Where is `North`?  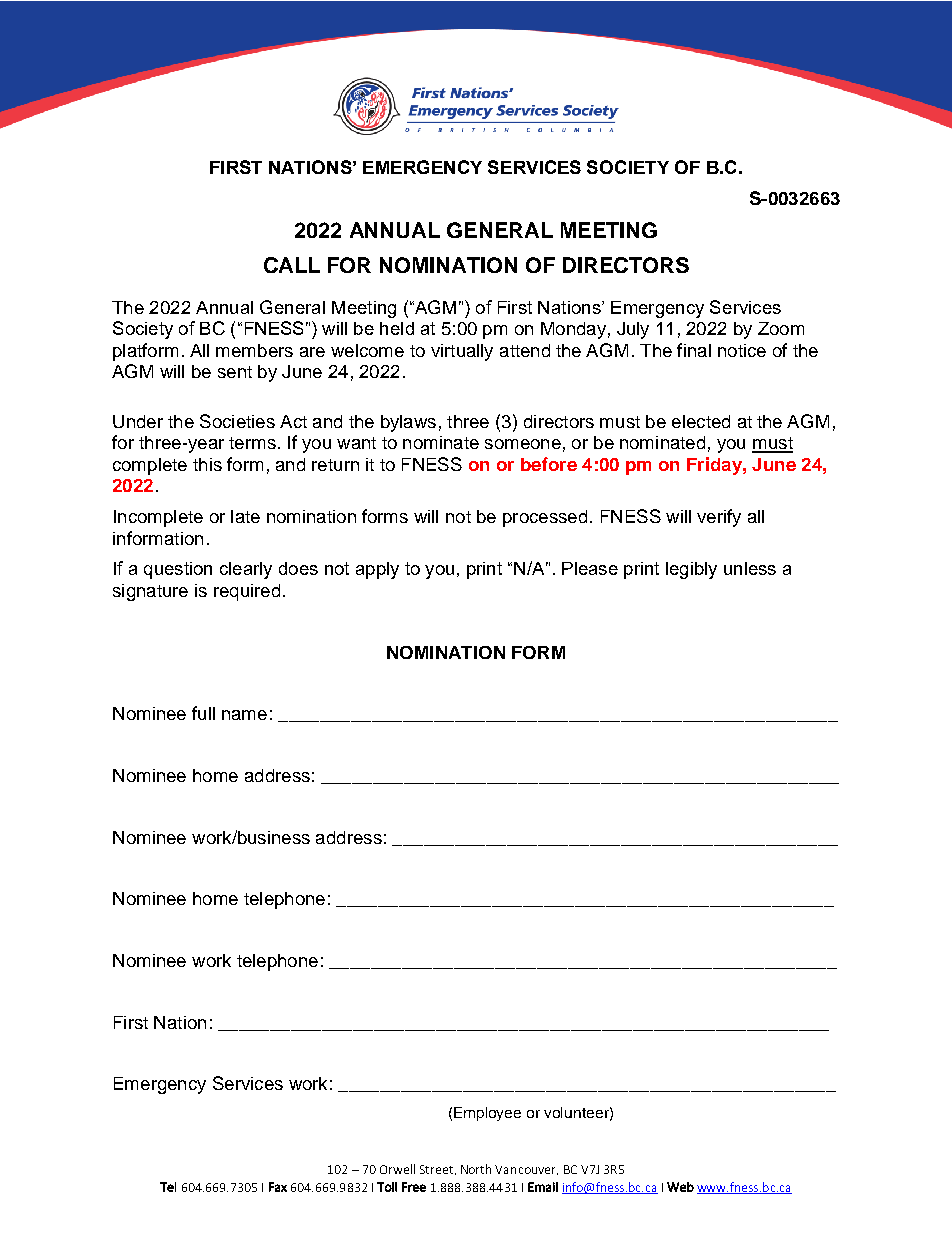
North is located at coordinates (476, 1169).
